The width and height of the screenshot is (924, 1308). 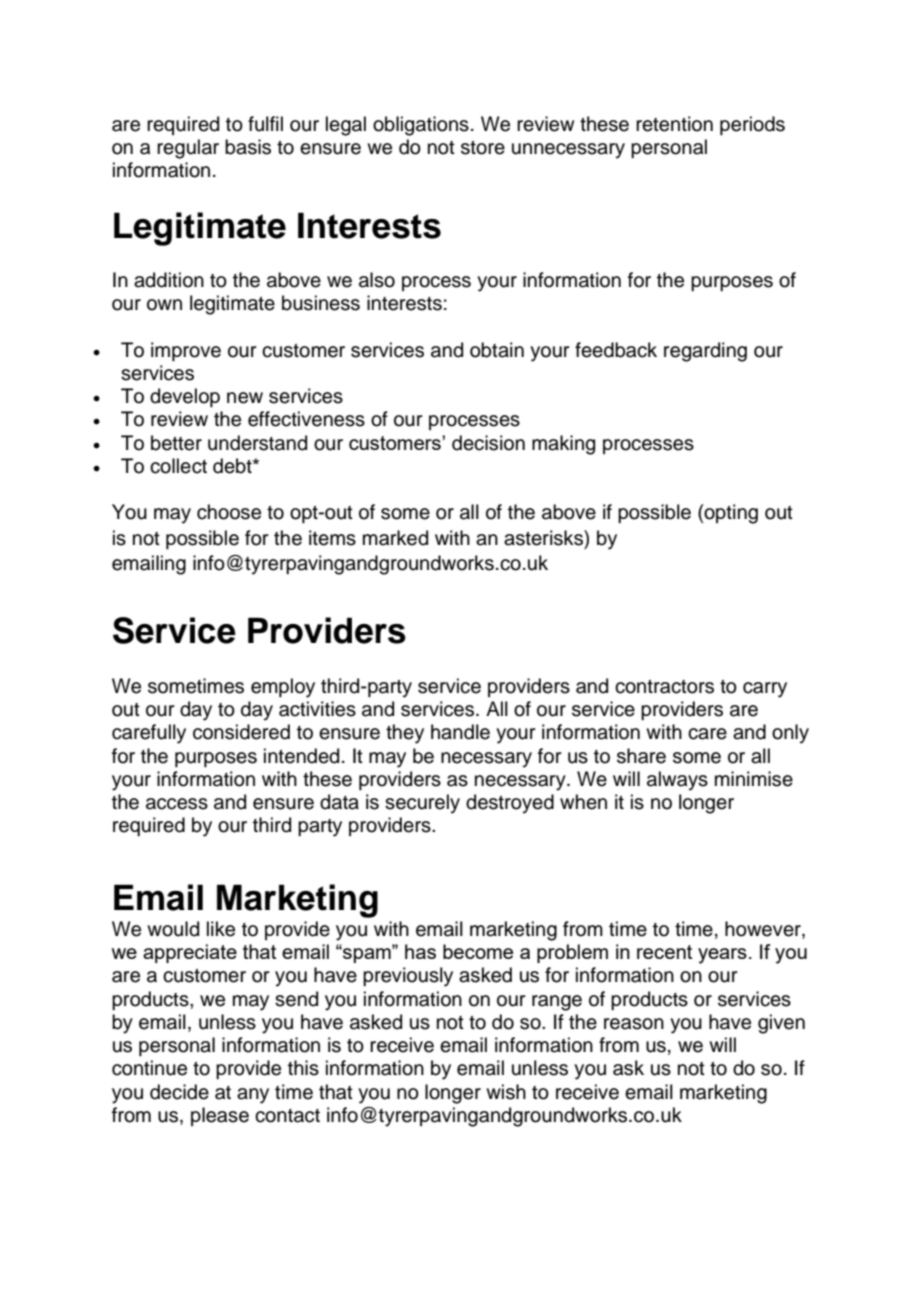 I want to click on contractors, so click(x=664, y=687).
